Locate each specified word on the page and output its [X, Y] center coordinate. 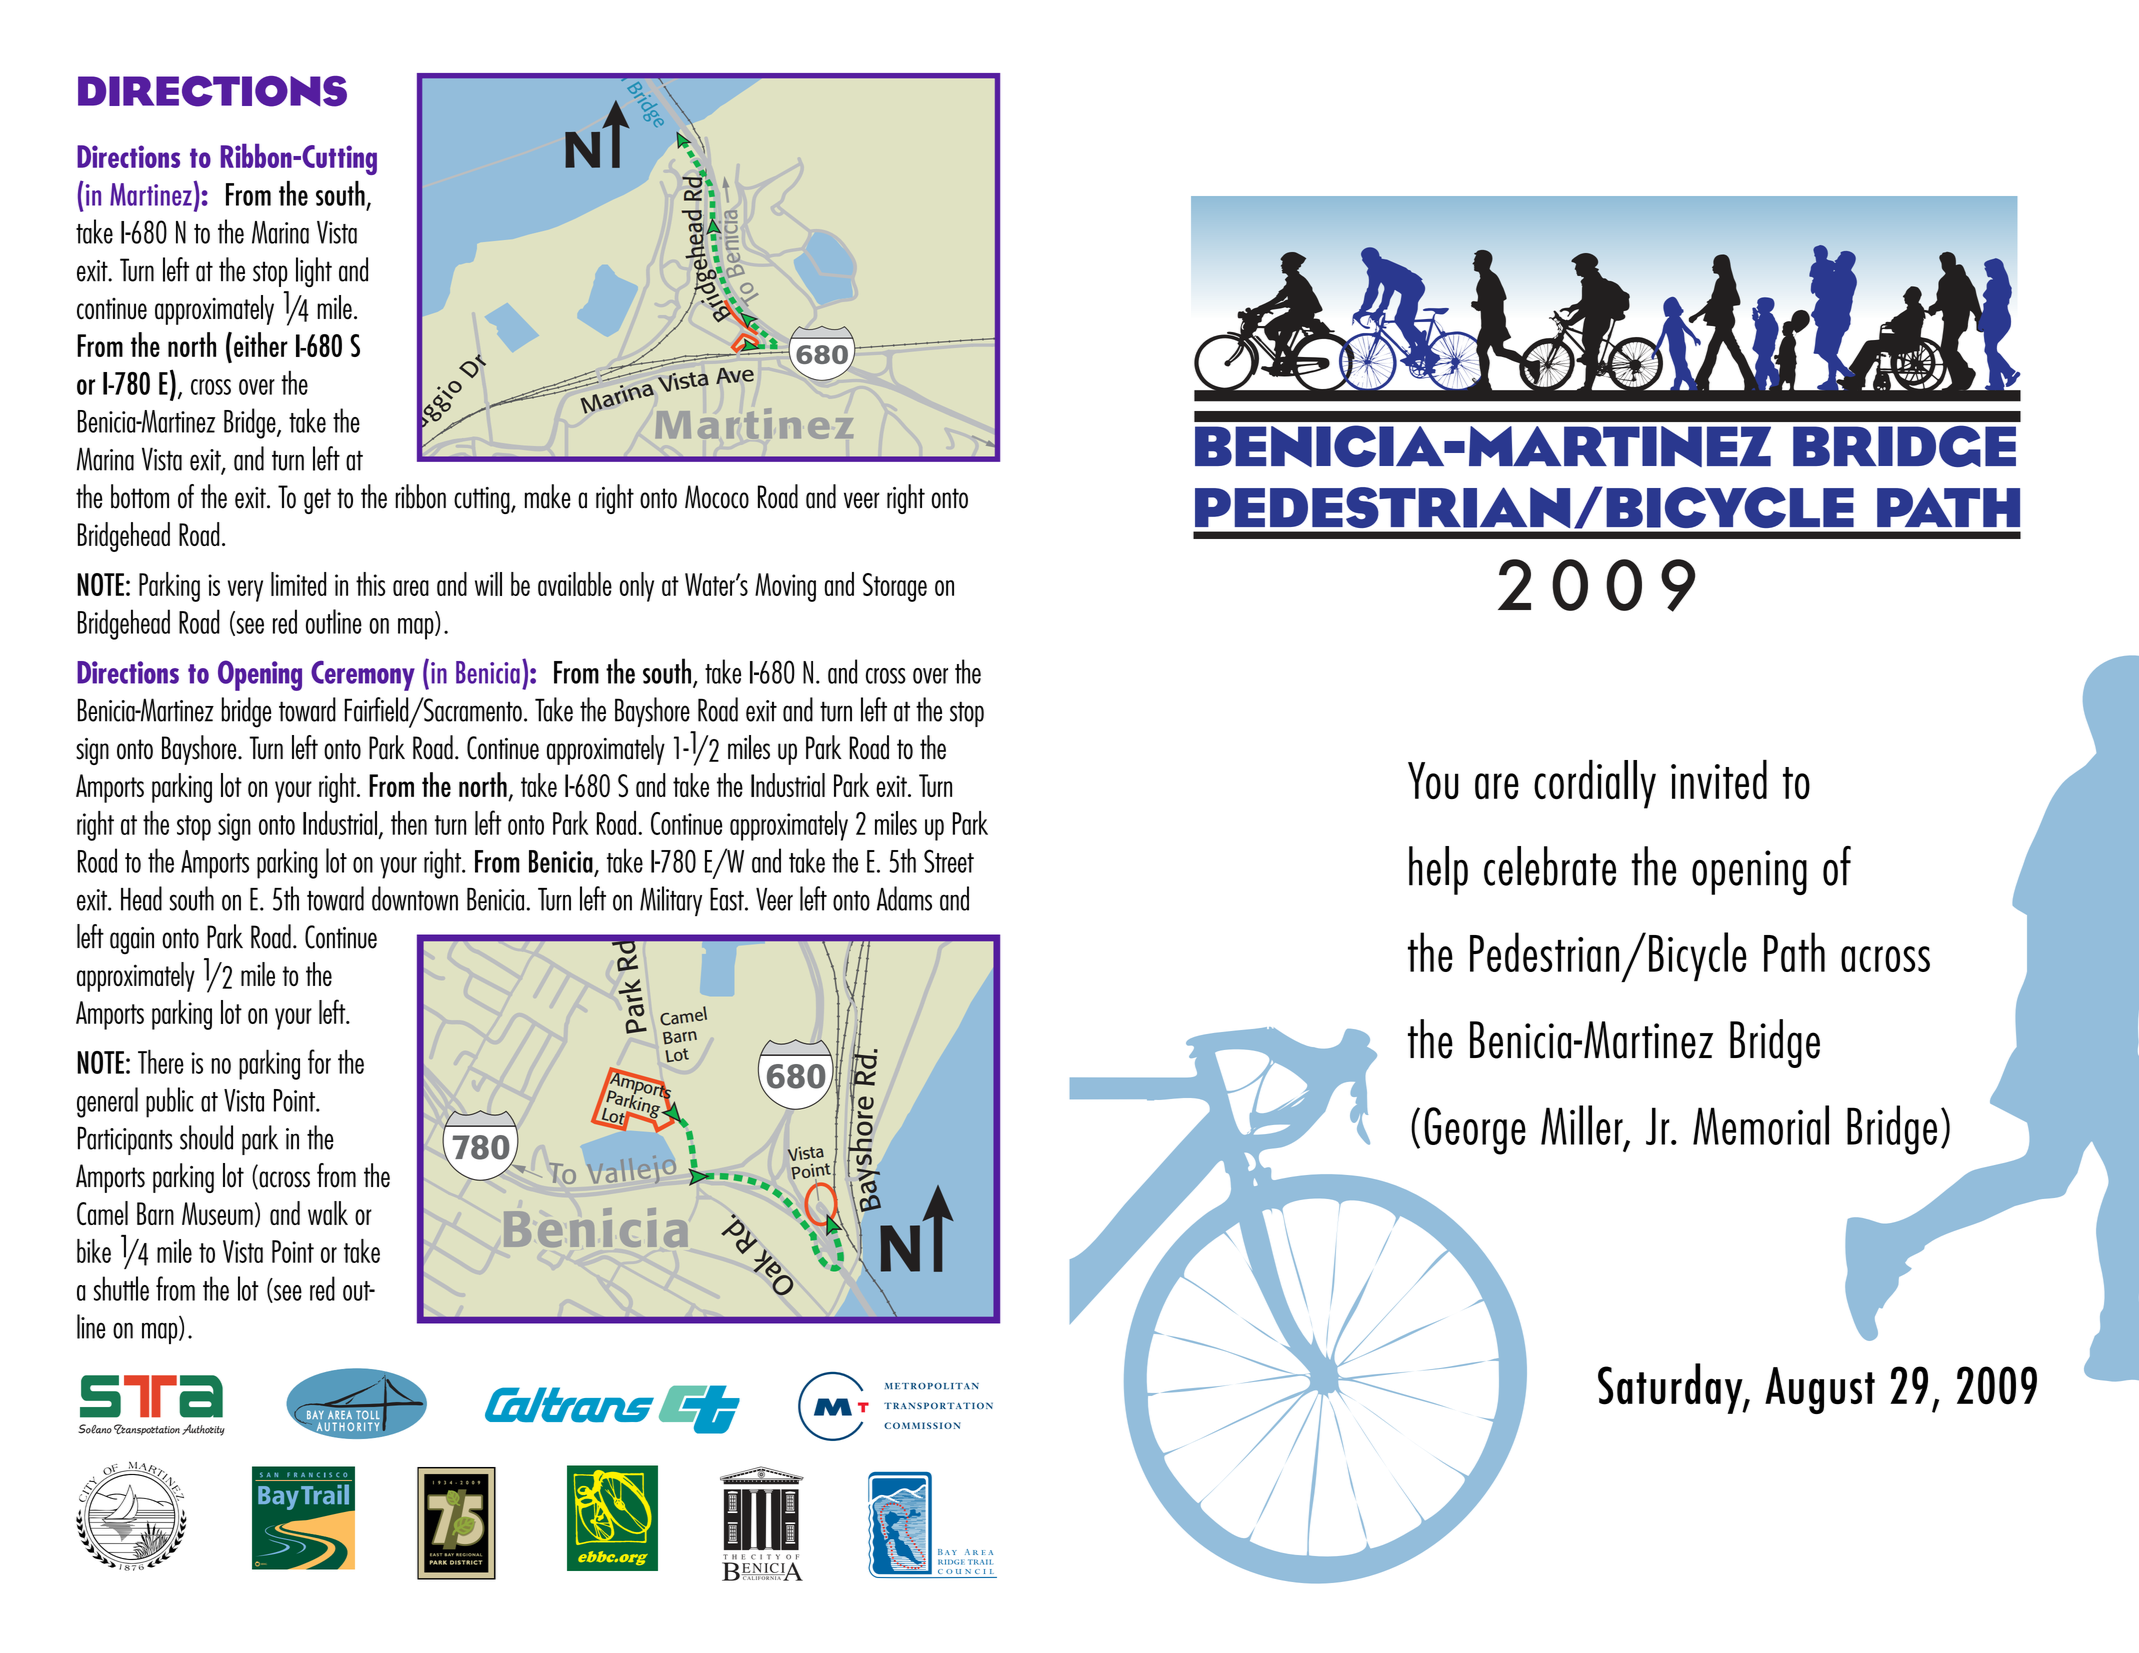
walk [328, 1213]
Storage [895, 587]
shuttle [121, 1288]
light [314, 272]
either [261, 344]
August [1820, 1390]
